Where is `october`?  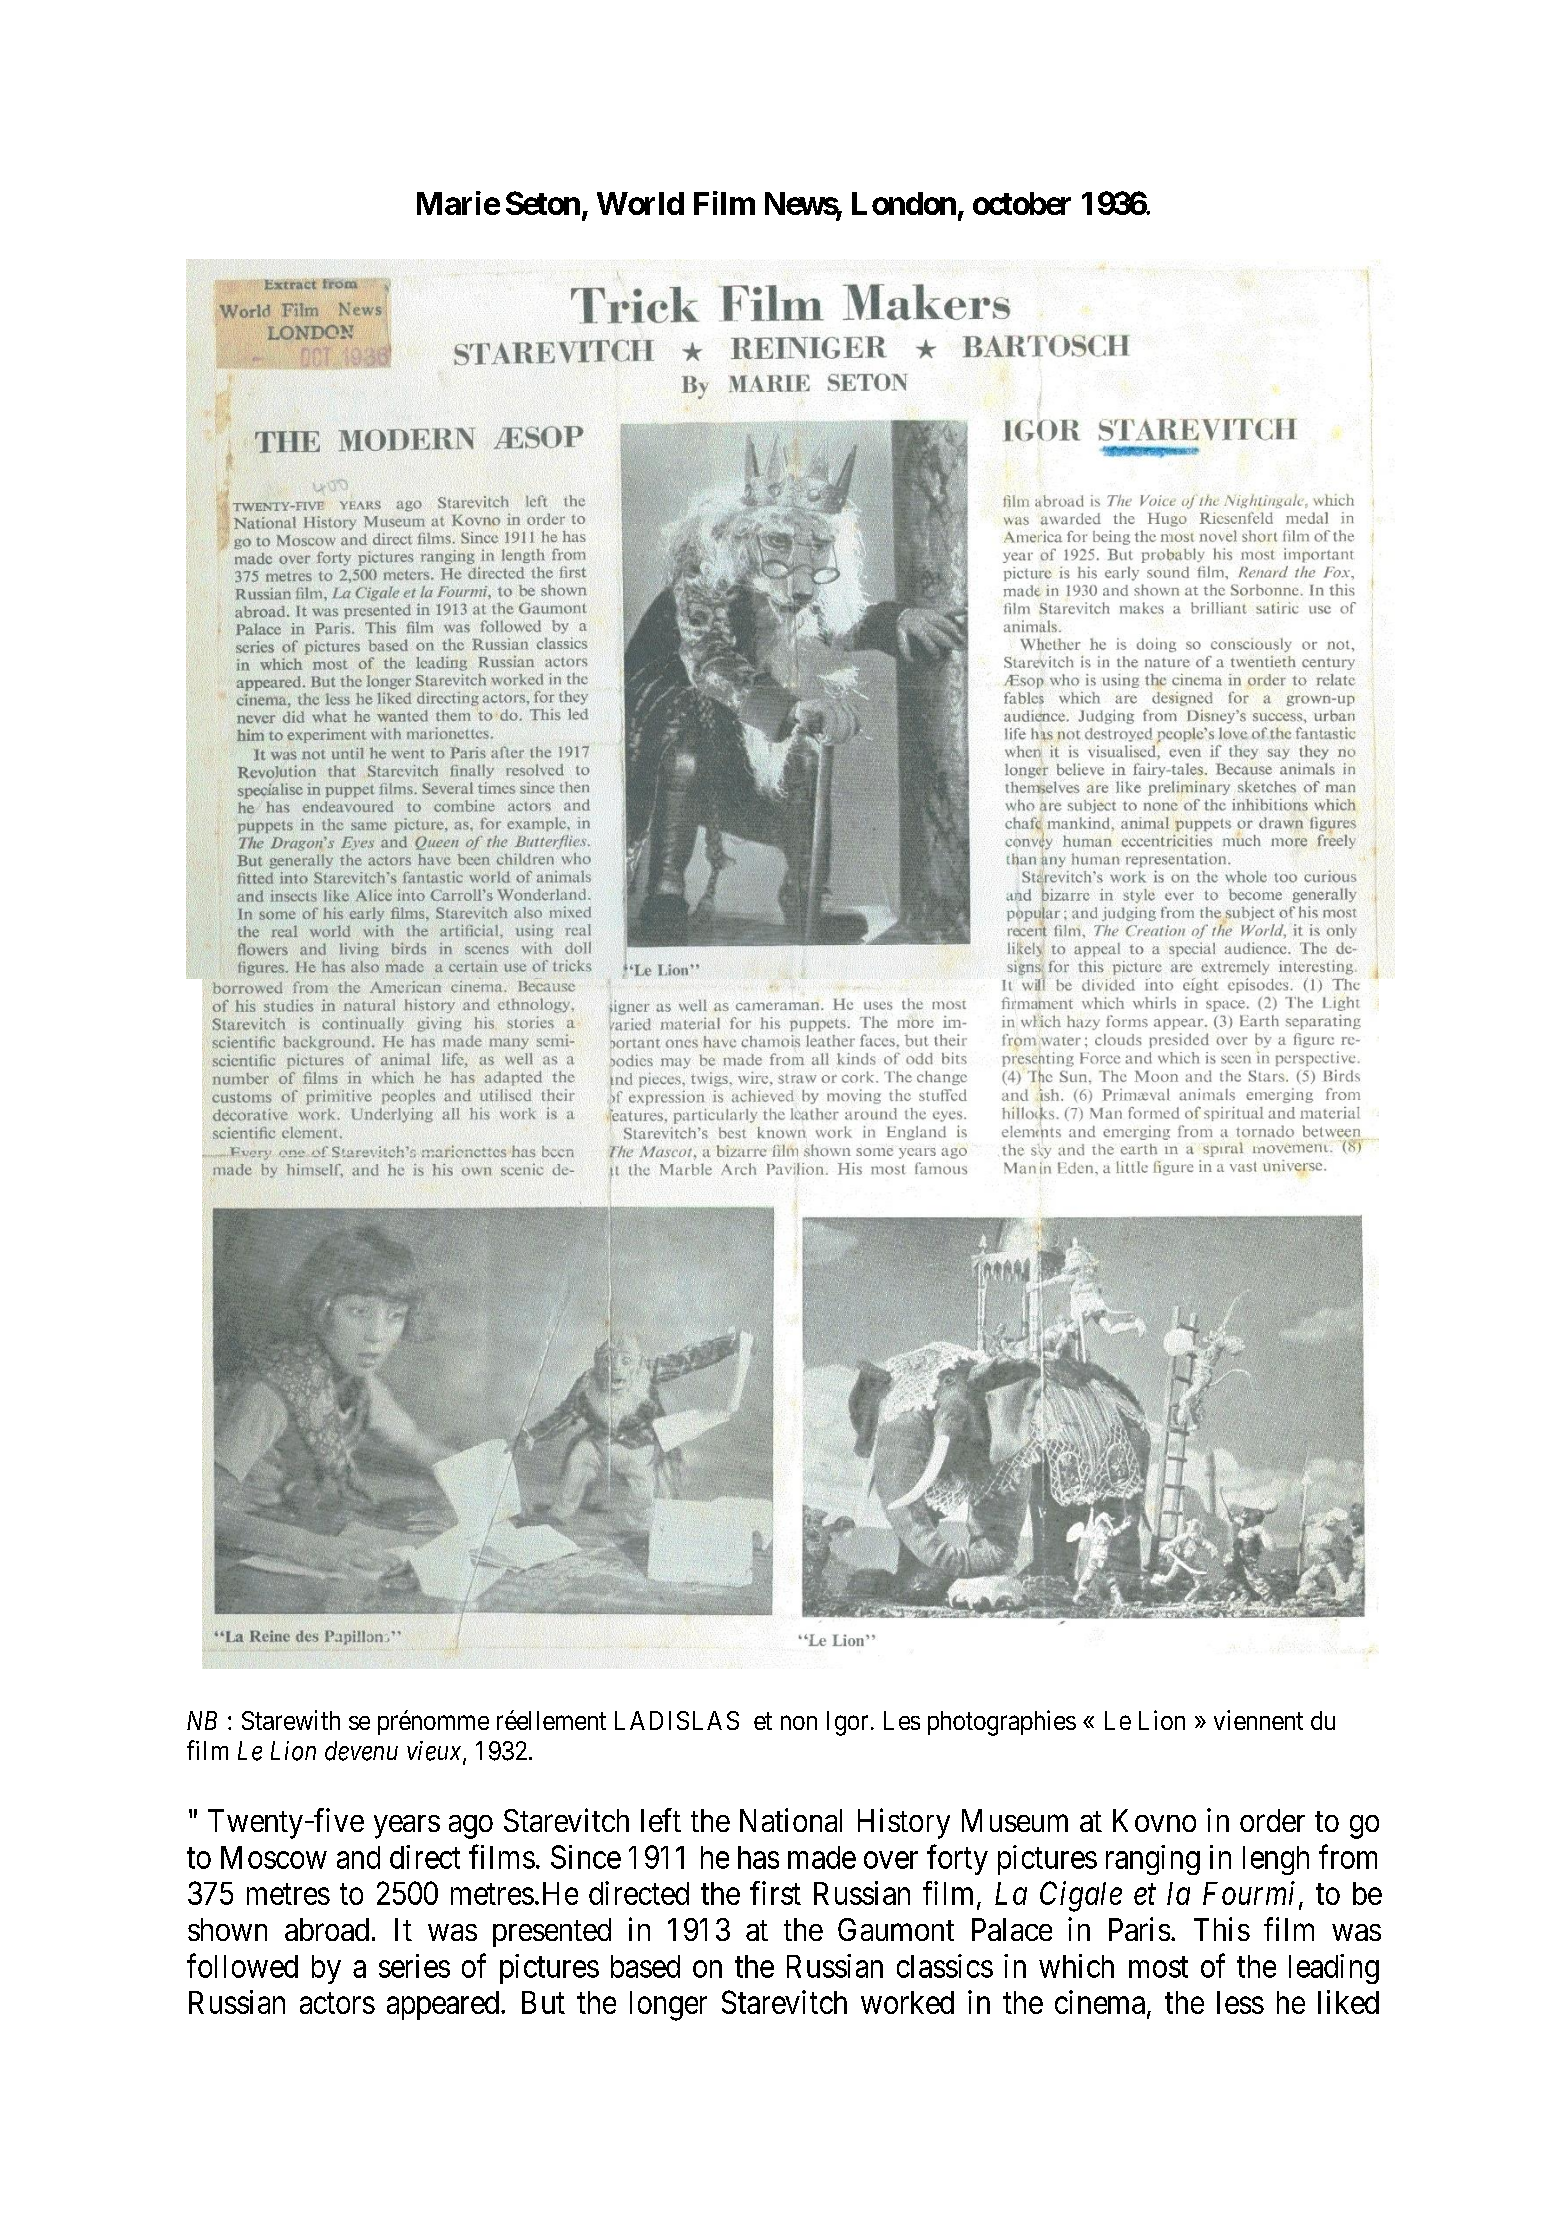 october is located at coordinates (1022, 203).
